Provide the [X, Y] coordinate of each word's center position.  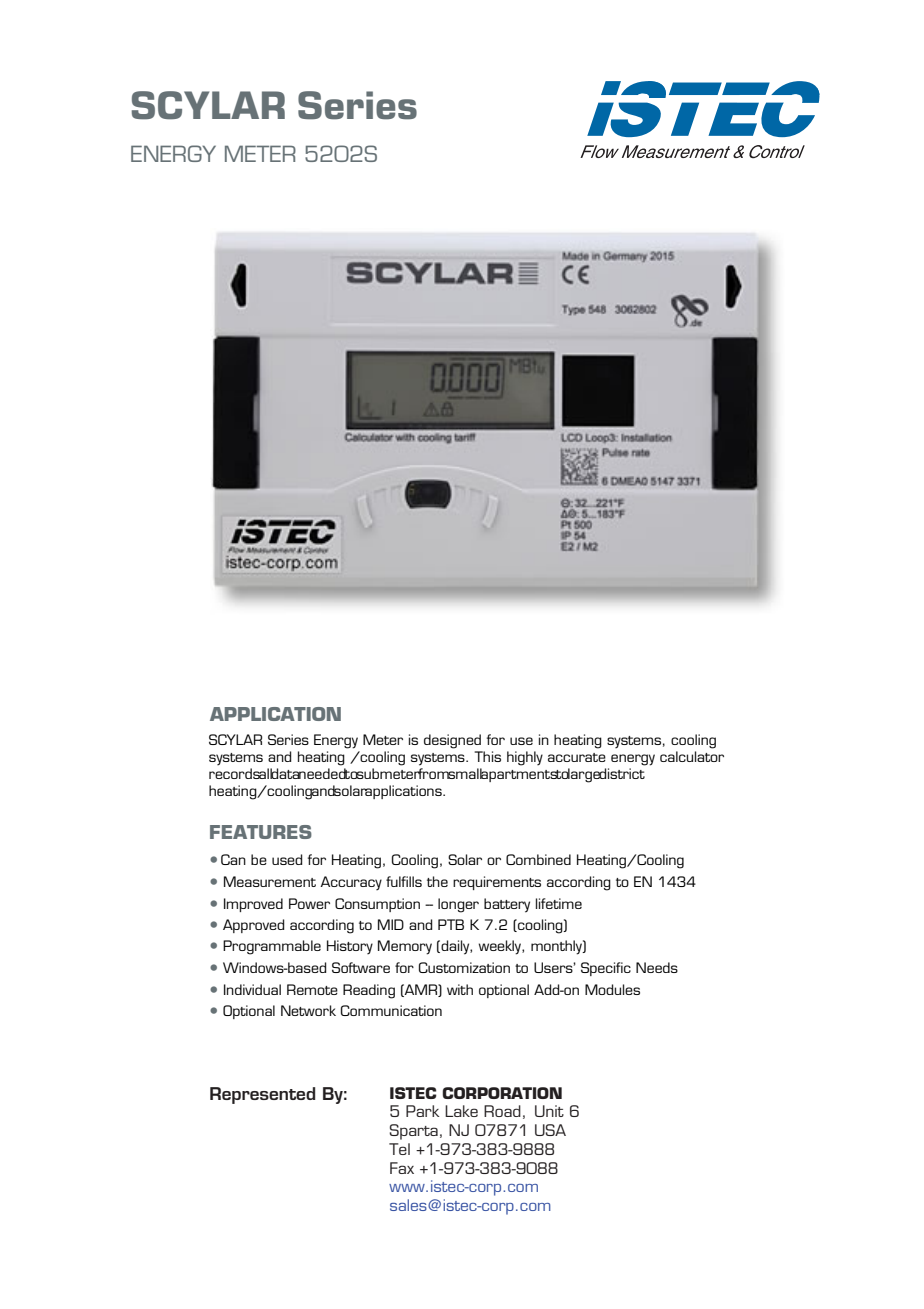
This [487, 756]
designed [452, 741]
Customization [464, 967]
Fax [402, 1168]
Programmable [272, 947]
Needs [657, 967]
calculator [692, 756]
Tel [399, 1149]
